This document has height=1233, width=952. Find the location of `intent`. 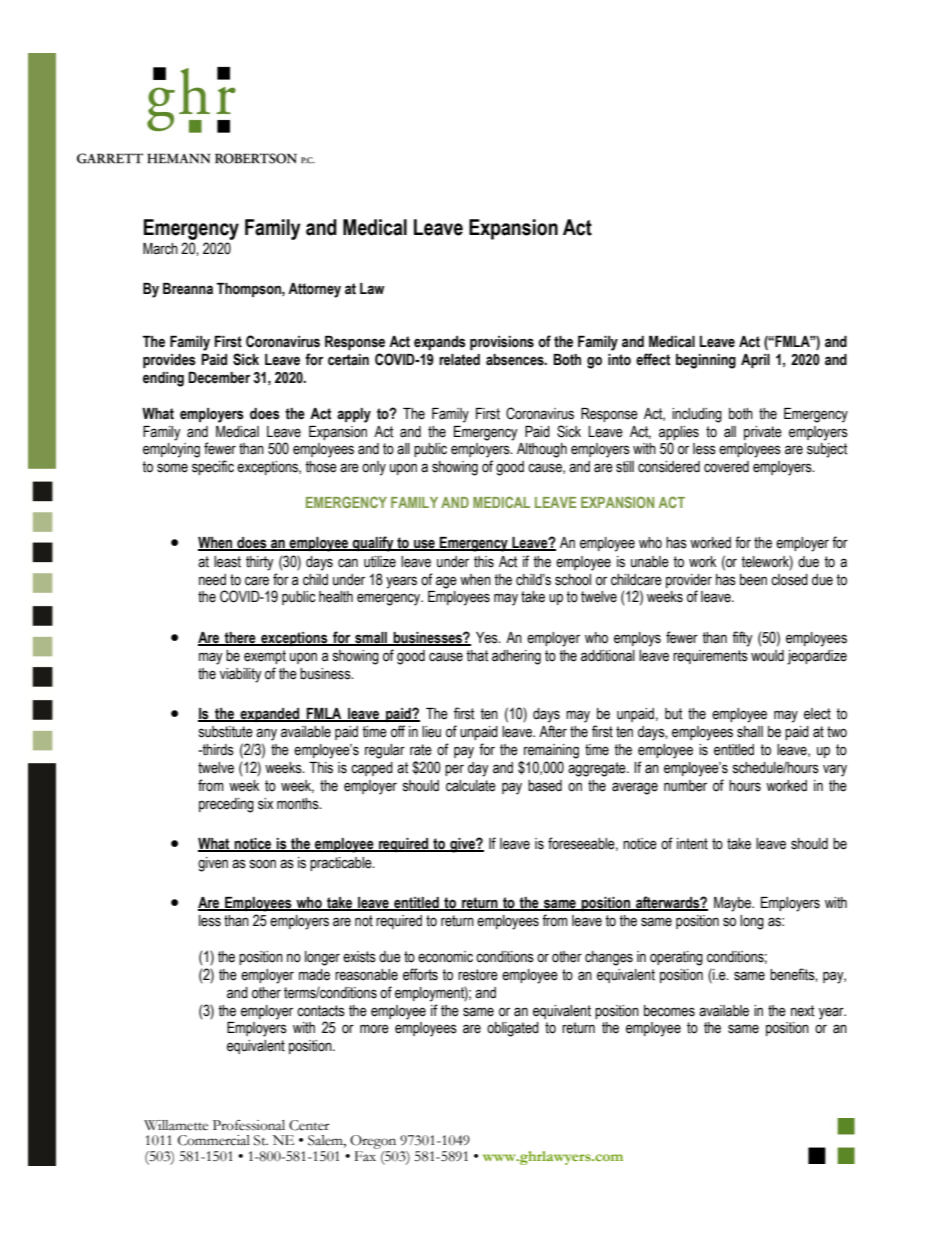

intent is located at coordinates (692, 844).
